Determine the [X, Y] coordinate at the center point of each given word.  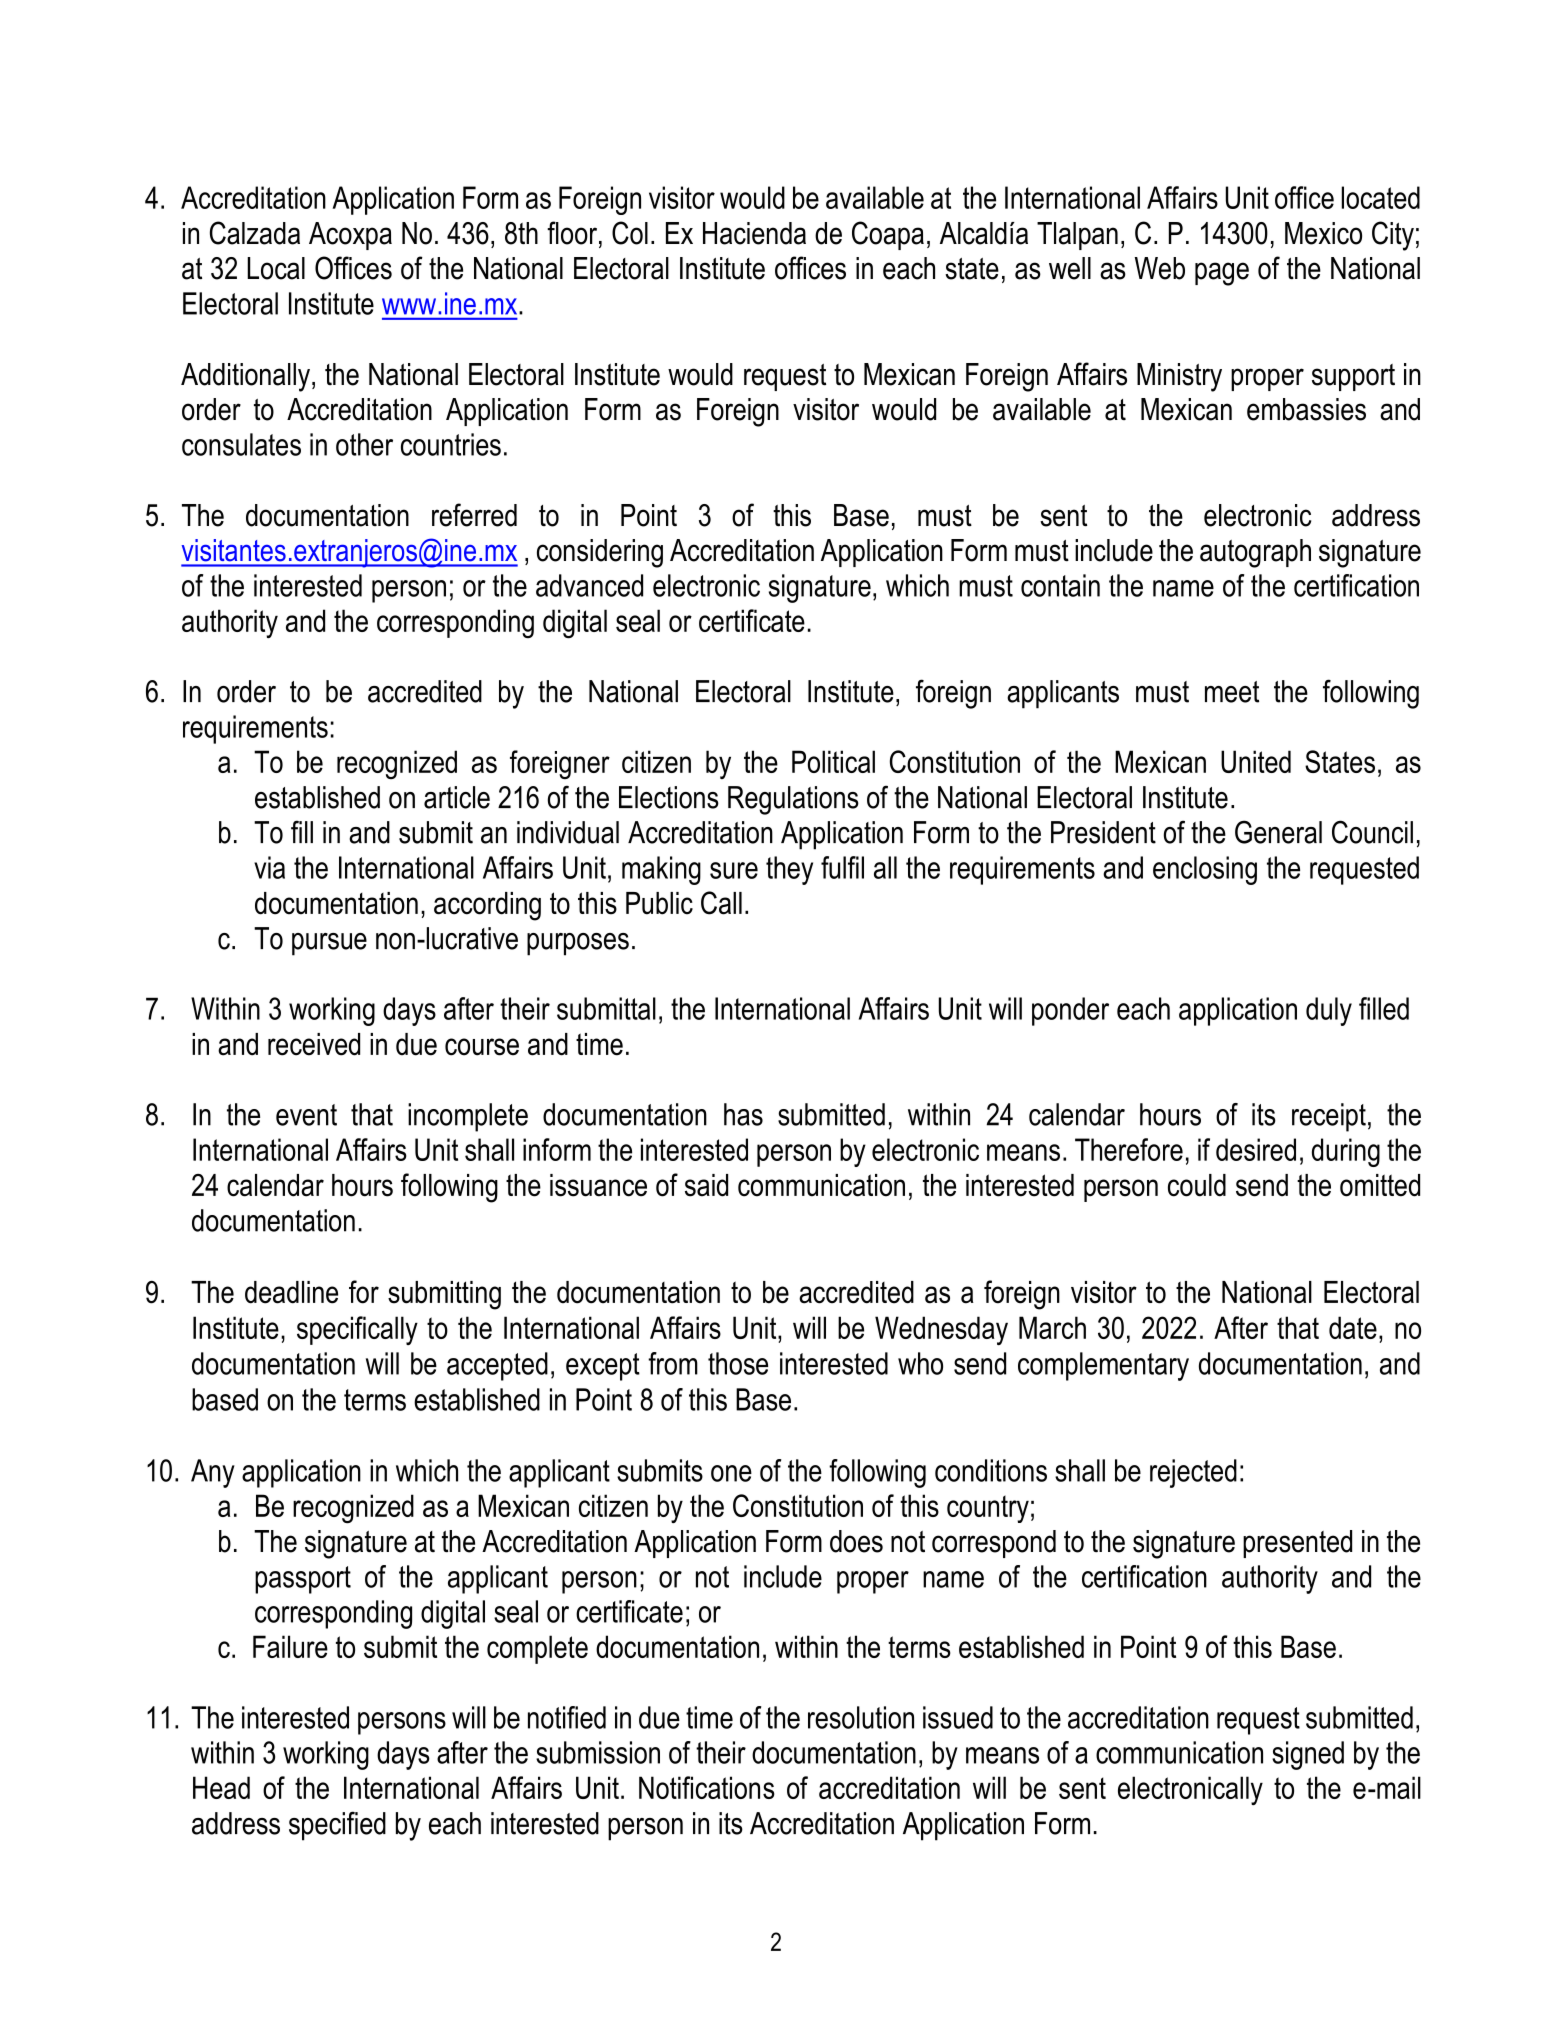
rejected [1193, 1473]
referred [474, 515]
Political [833, 761]
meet [1232, 692]
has [743, 1114]
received [314, 1044]
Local [276, 268]
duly [1329, 1011]
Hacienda [754, 233]
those [738, 1363]
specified [337, 1826]
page [1222, 274]
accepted [497, 1366]
